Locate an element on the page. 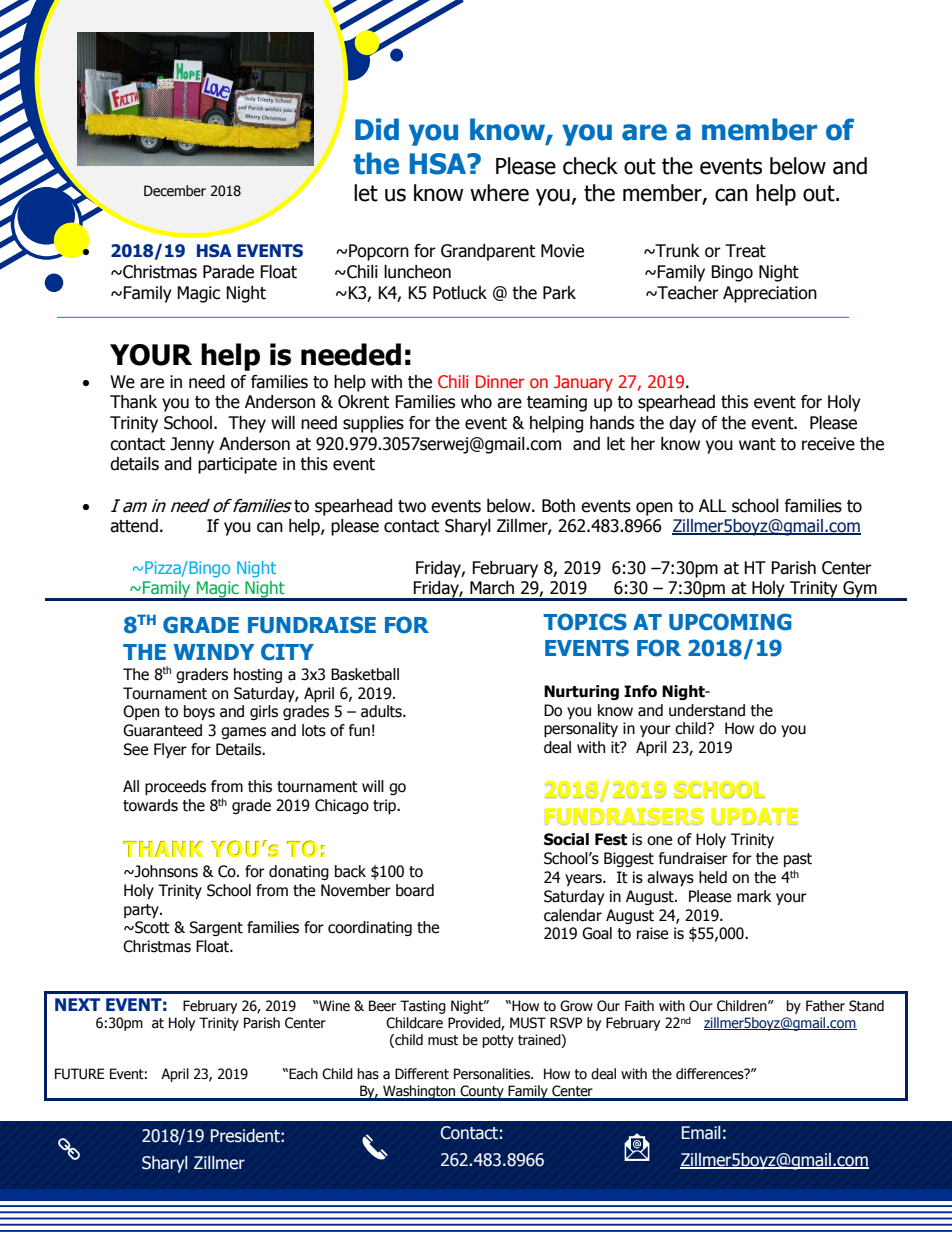 This image has width=952, height=1233. where is located at coordinates (499, 193).
